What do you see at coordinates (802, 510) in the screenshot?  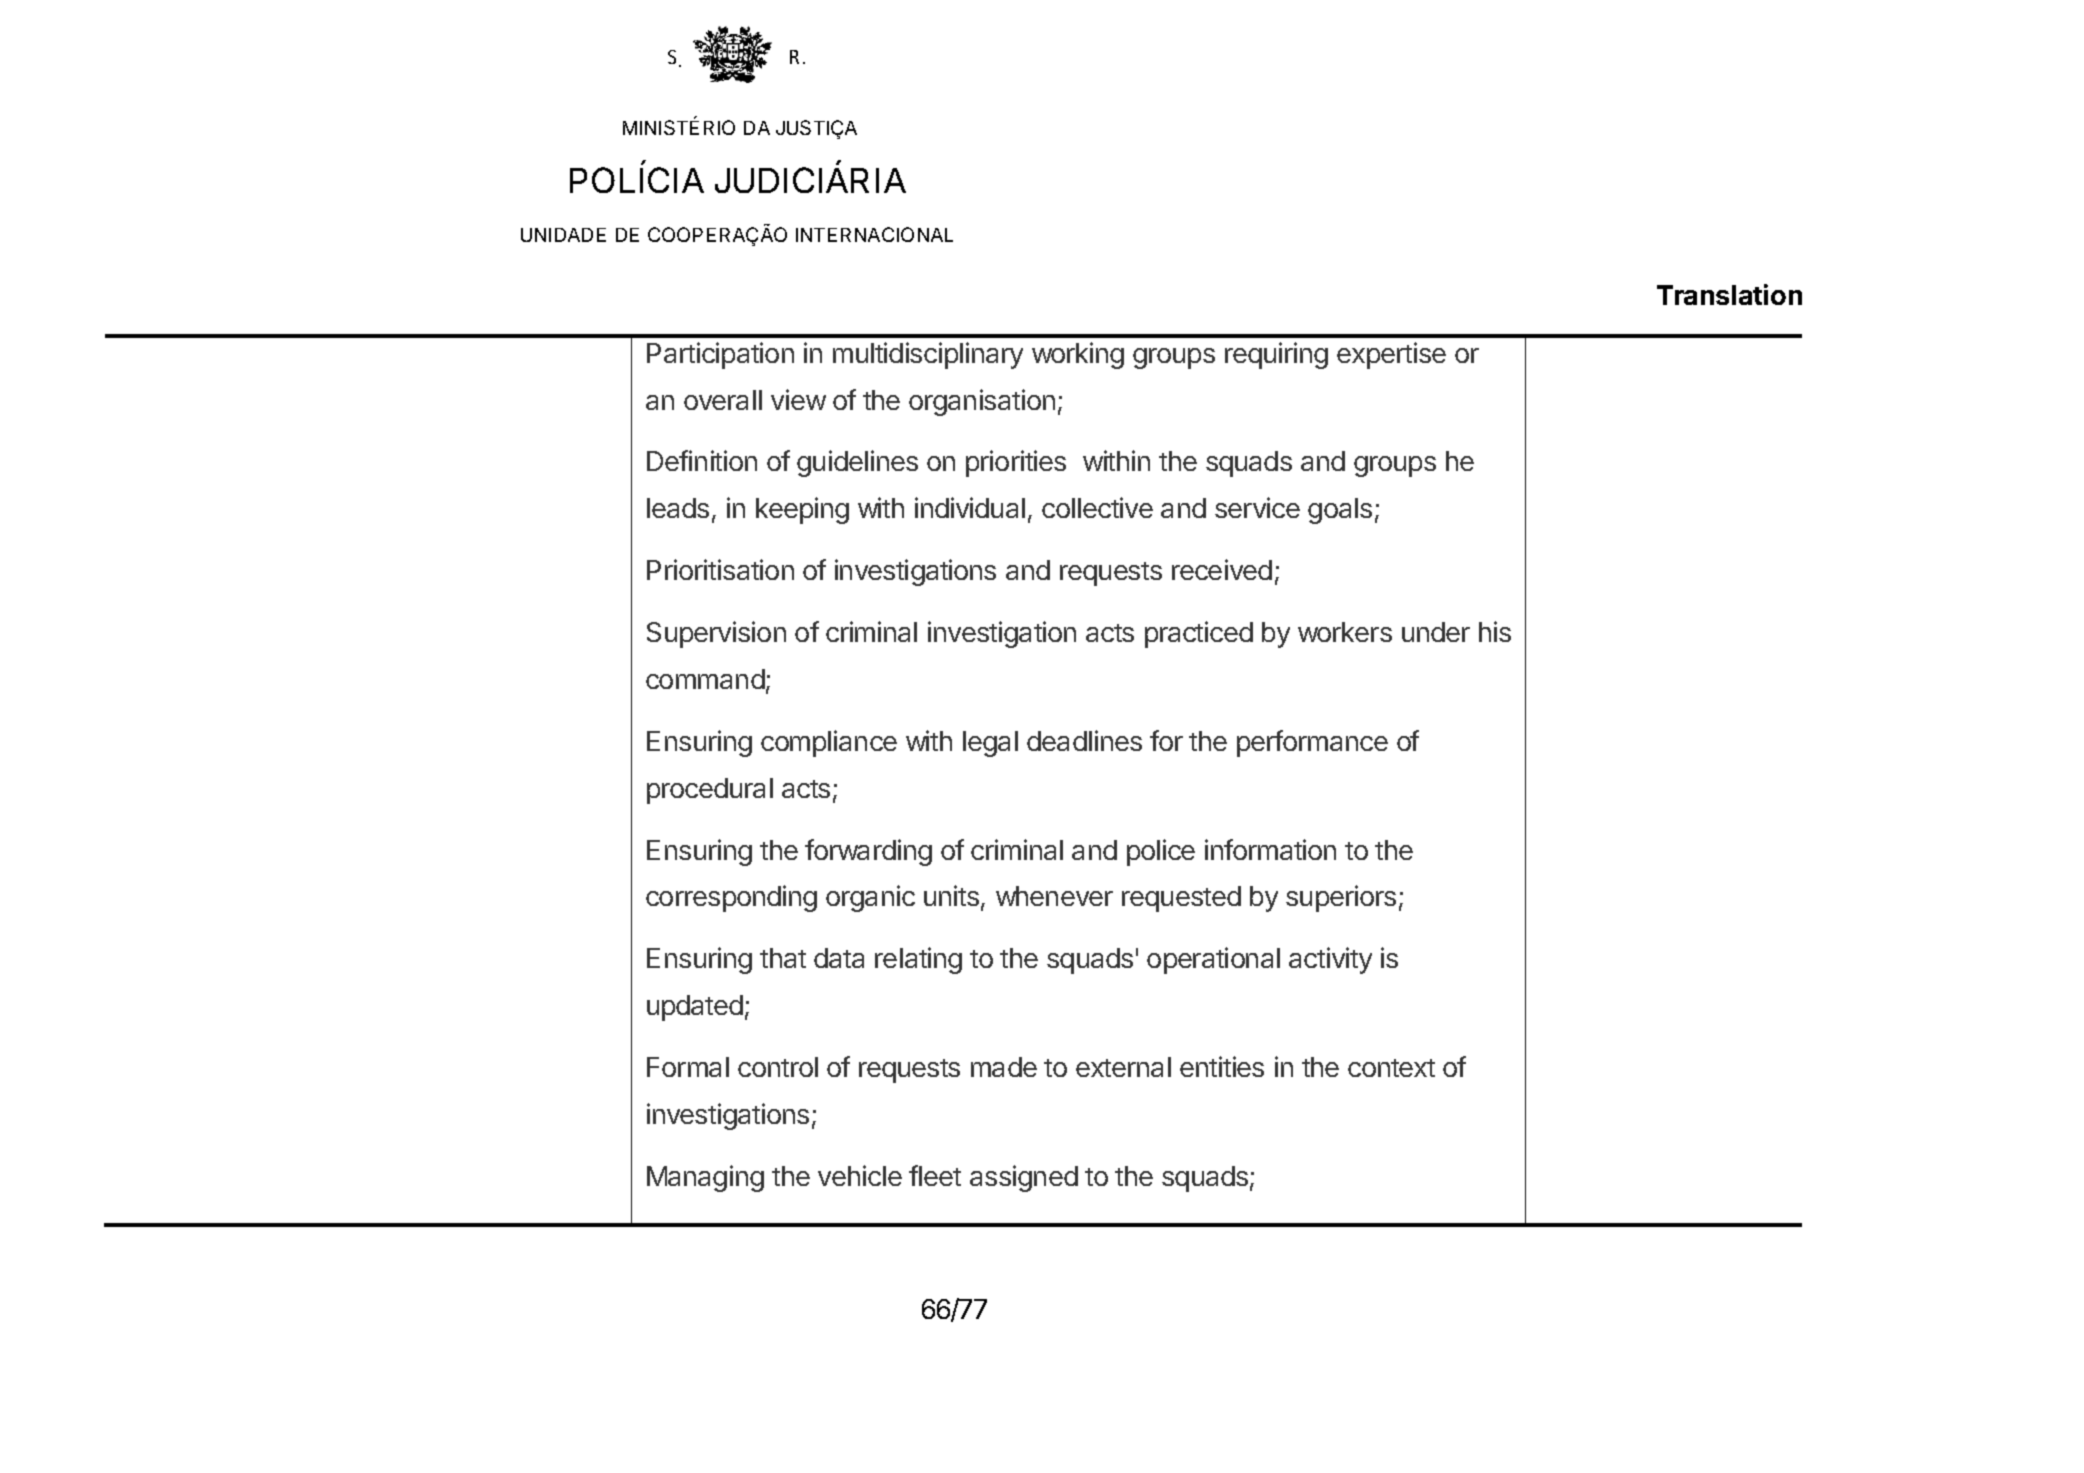 I see `keeping` at bounding box center [802, 510].
